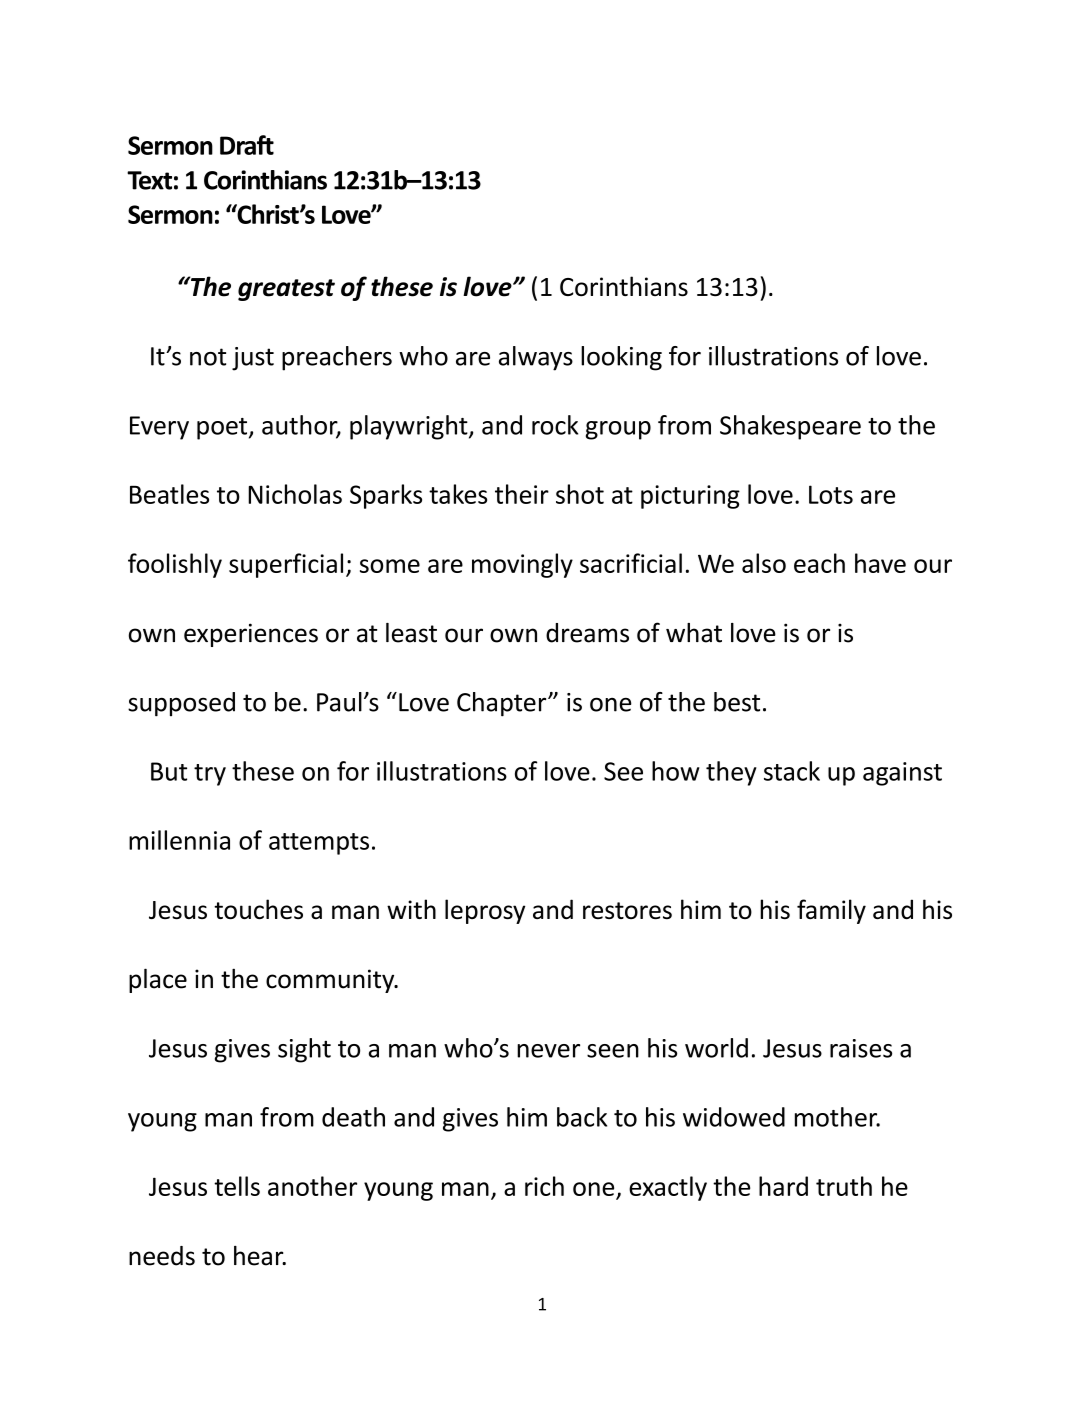 The height and width of the page is (1403, 1084). I want to click on always, so click(536, 358).
